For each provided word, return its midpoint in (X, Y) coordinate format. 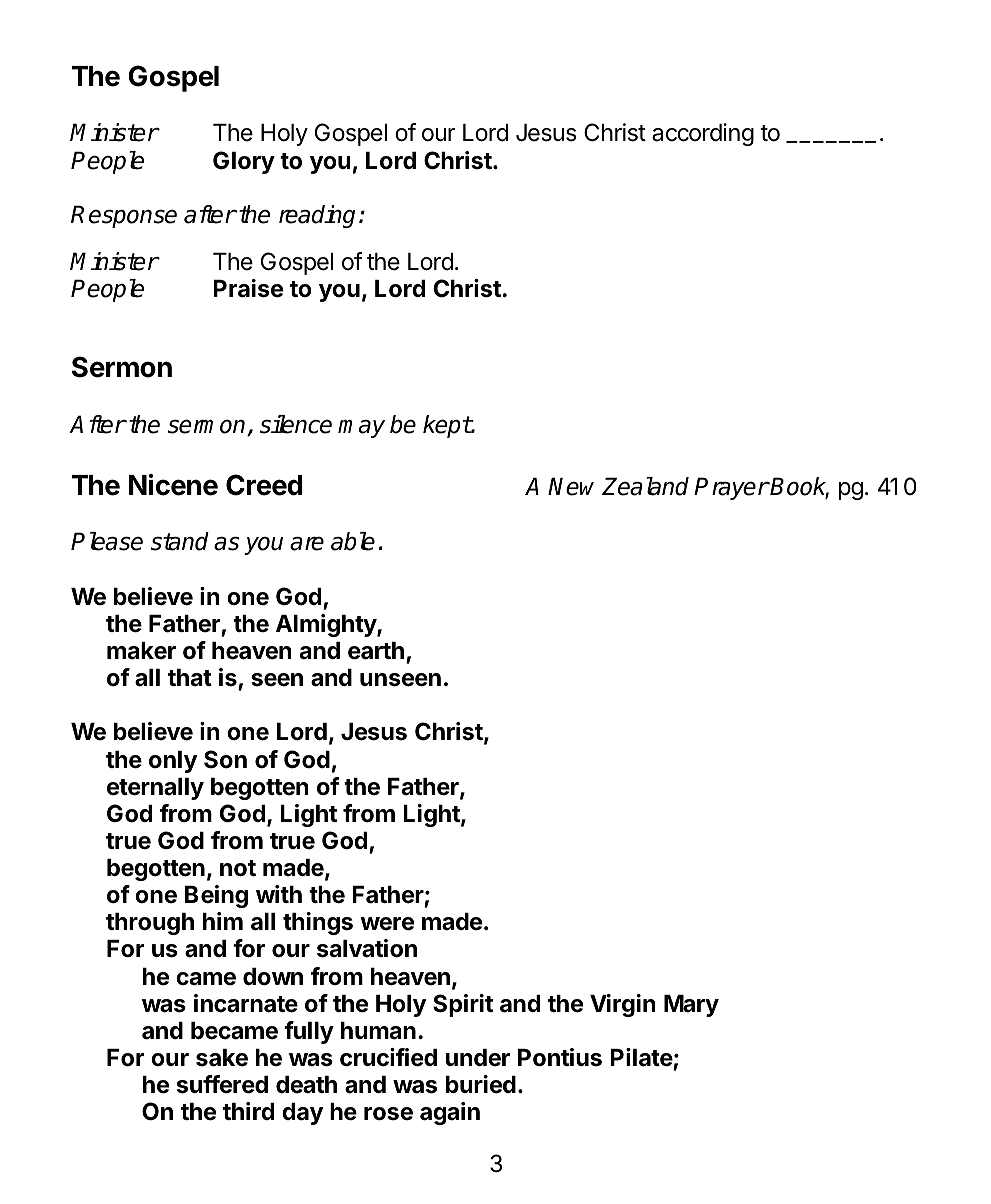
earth (376, 651)
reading (317, 216)
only (173, 762)
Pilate (641, 1057)
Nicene (173, 485)
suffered (222, 1084)
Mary (691, 1006)
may (361, 429)
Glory (244, 162)
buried (481, 1084)
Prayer (731, 488)
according (703, 134)
